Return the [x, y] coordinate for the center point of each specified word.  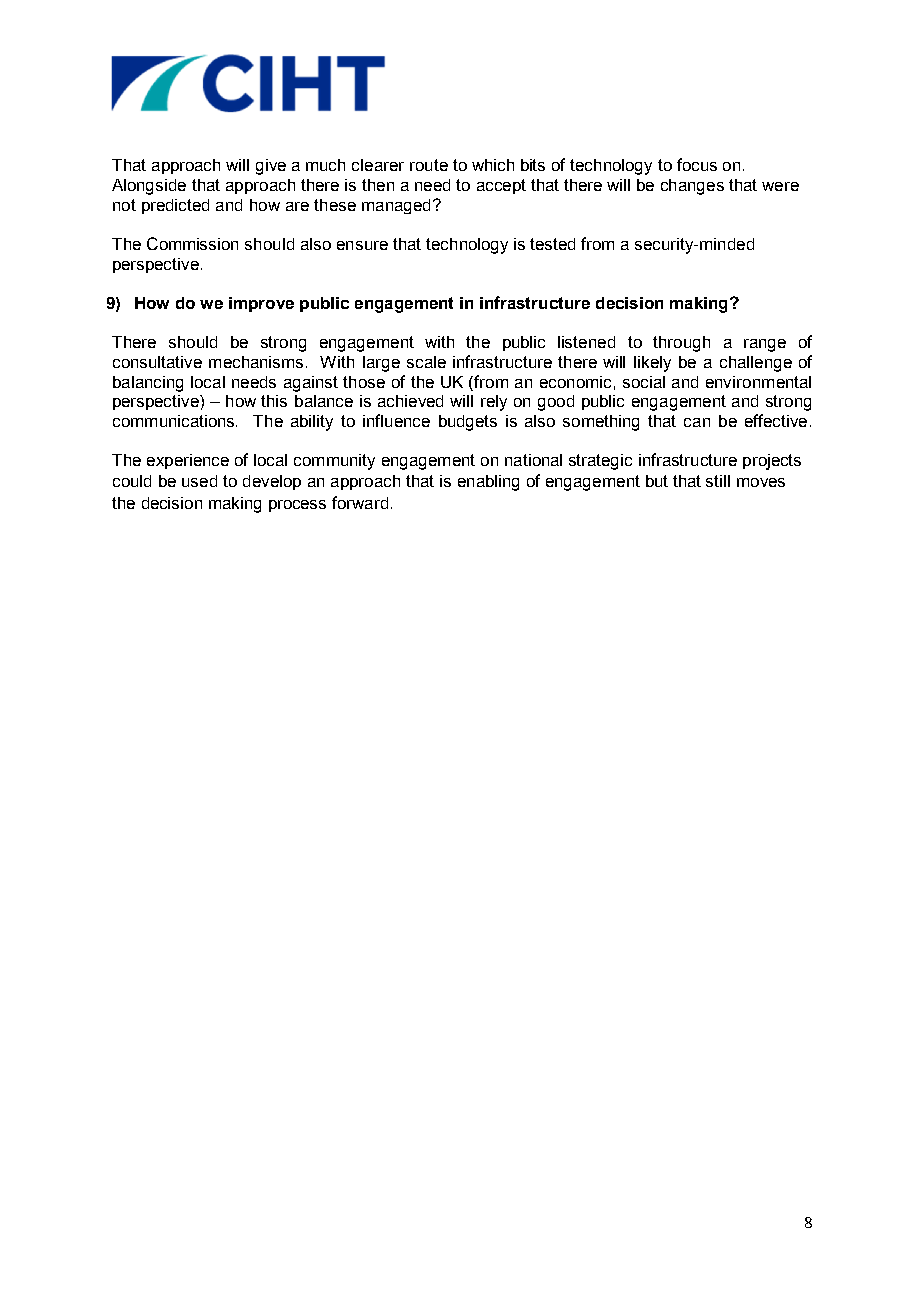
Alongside [149, 187]
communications [175, 421]
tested [552, 244]
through [681, 344]
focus [697, 164]
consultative [157, 362]
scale [426, 362]
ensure [362, 245]
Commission [192, 243]
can [697, 422]
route [429, 165]
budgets [468, 423]
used [199, 481]
